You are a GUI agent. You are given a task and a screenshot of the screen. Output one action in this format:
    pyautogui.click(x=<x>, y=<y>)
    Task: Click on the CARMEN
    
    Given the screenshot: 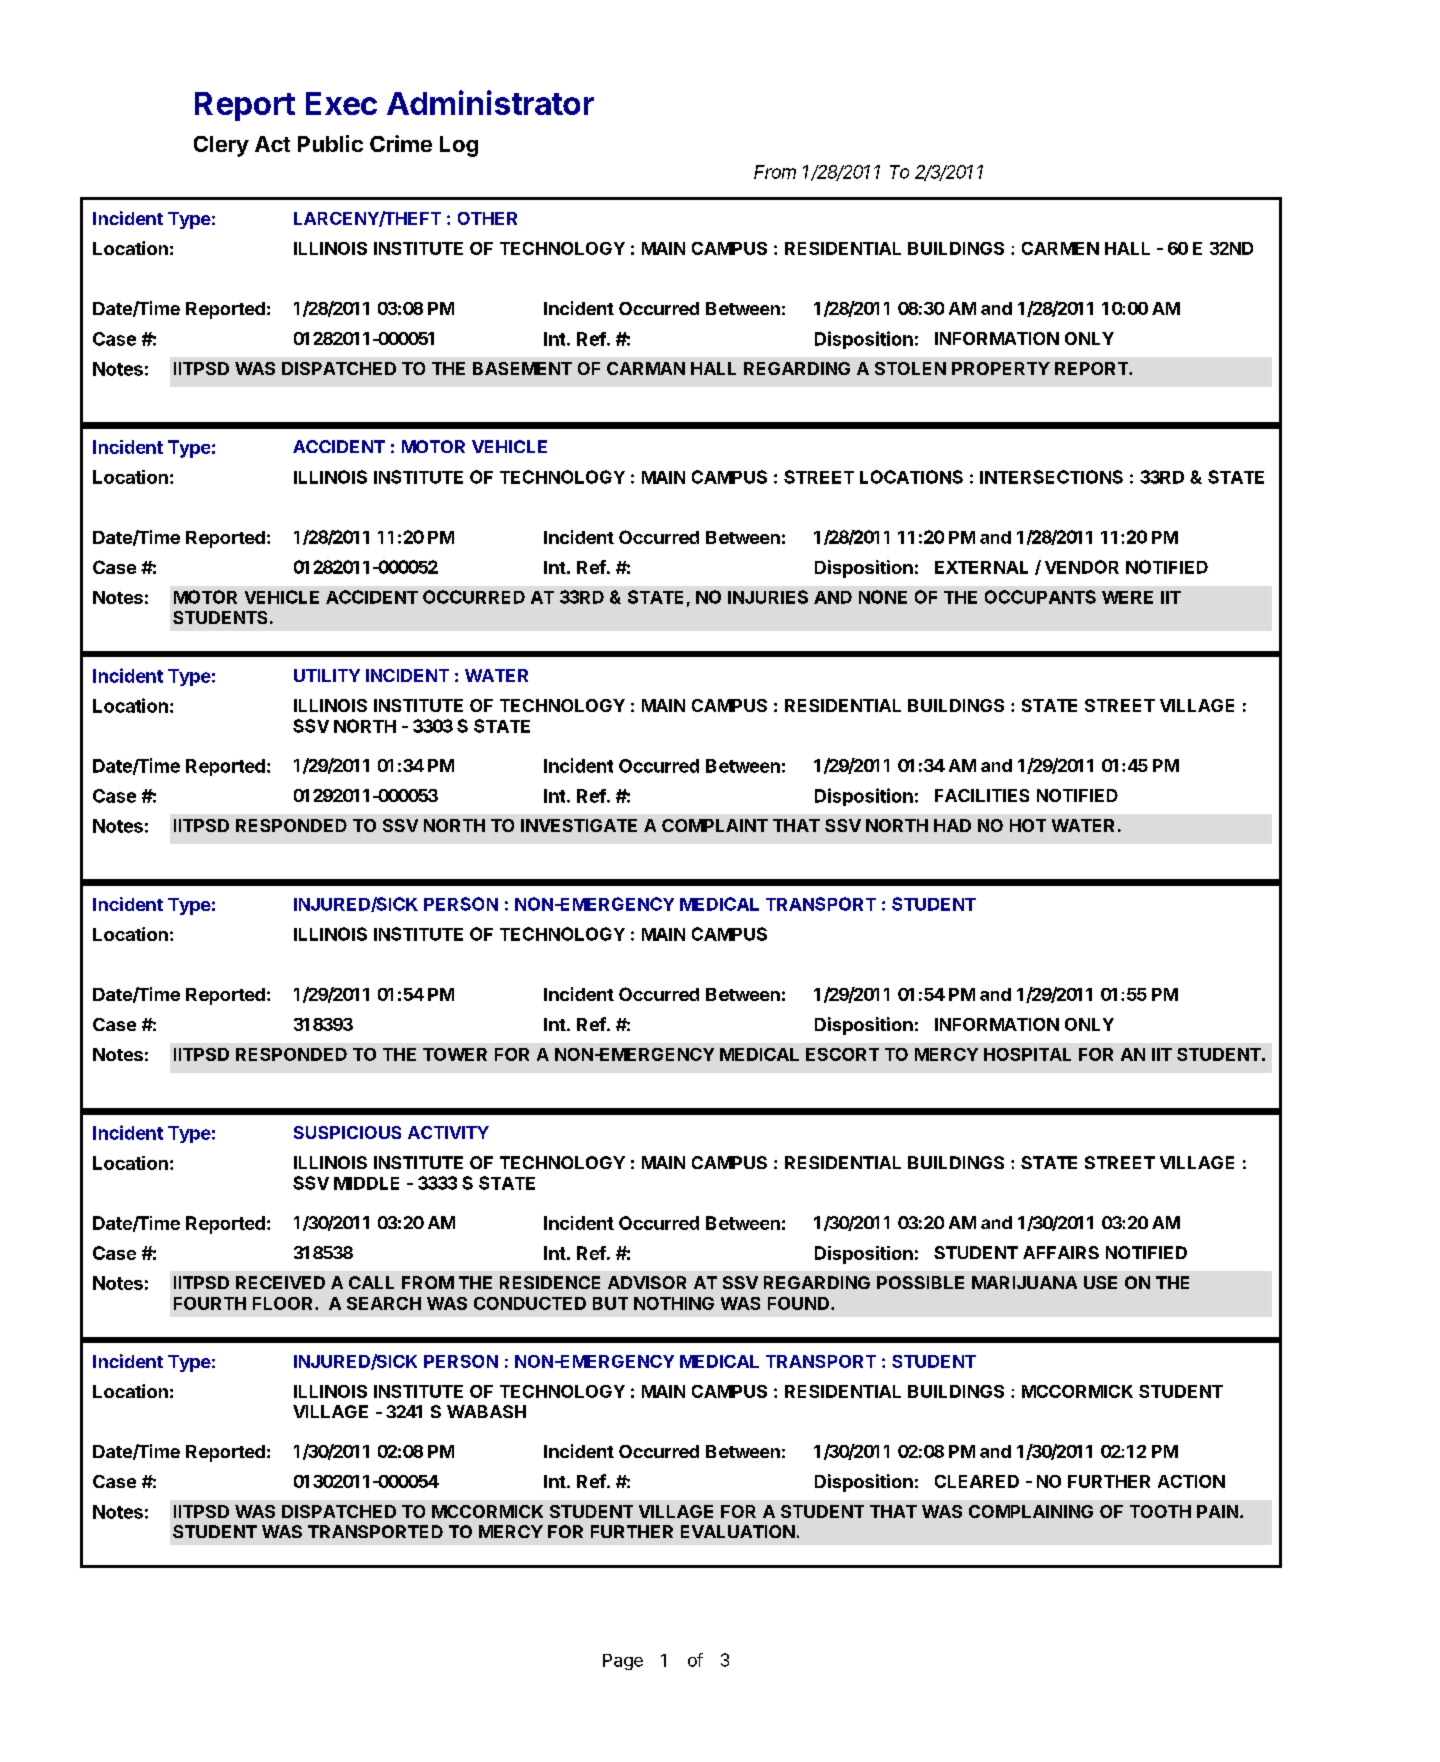 What is the action you would take?
    pyautogui.click(x=1060, y=248)
